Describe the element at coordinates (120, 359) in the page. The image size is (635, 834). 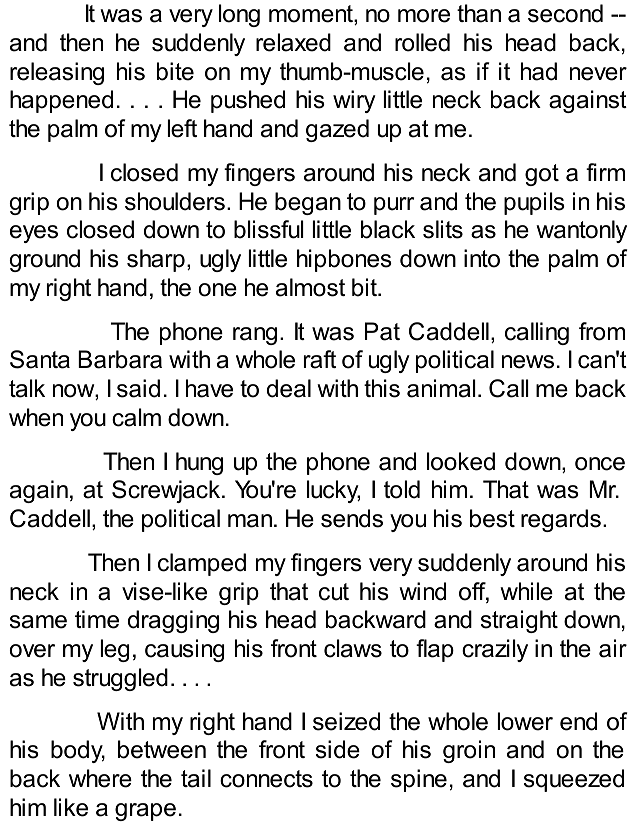
I see `Barbara` at that location.
